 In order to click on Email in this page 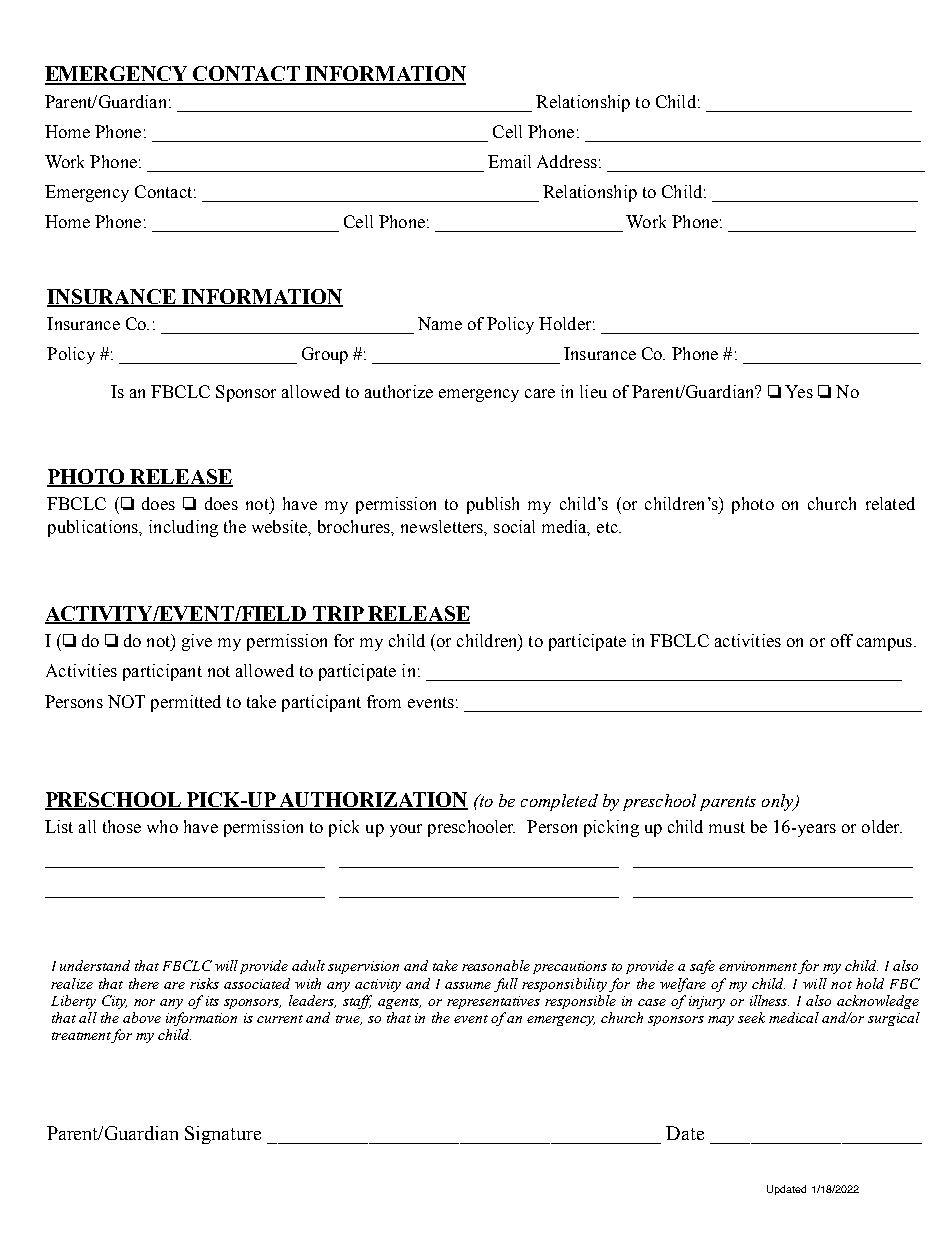, I will do `click(509, 161)`.
